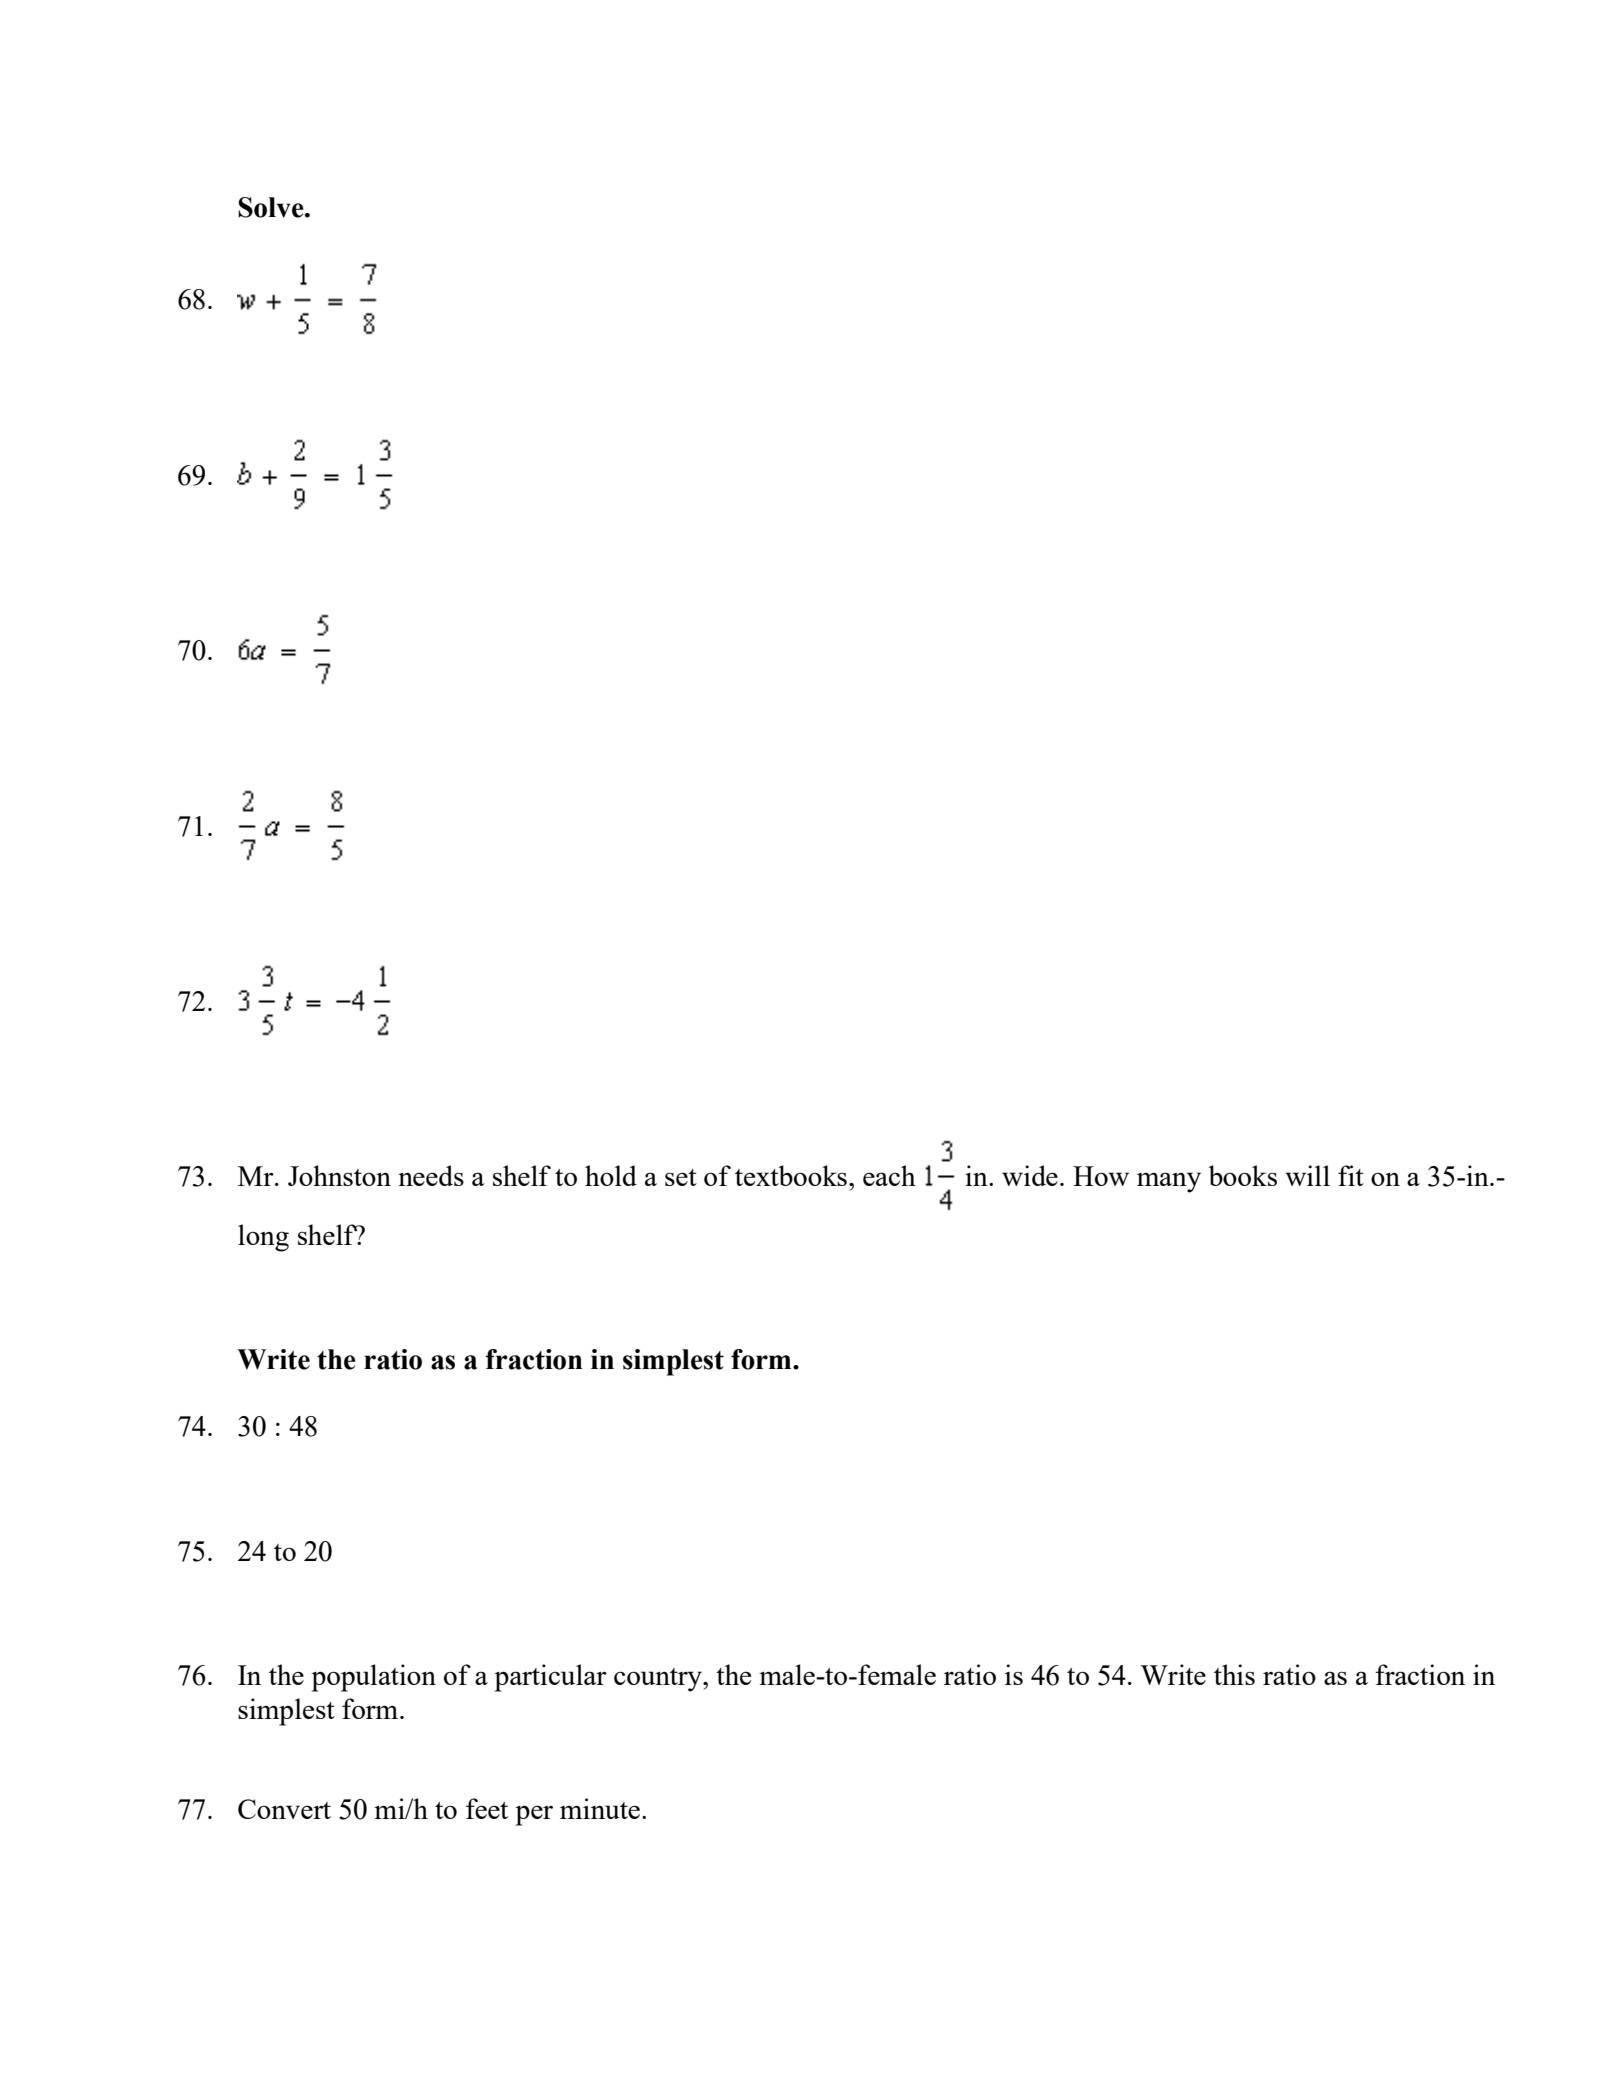  I want to click on population, so click(373, 1678).
